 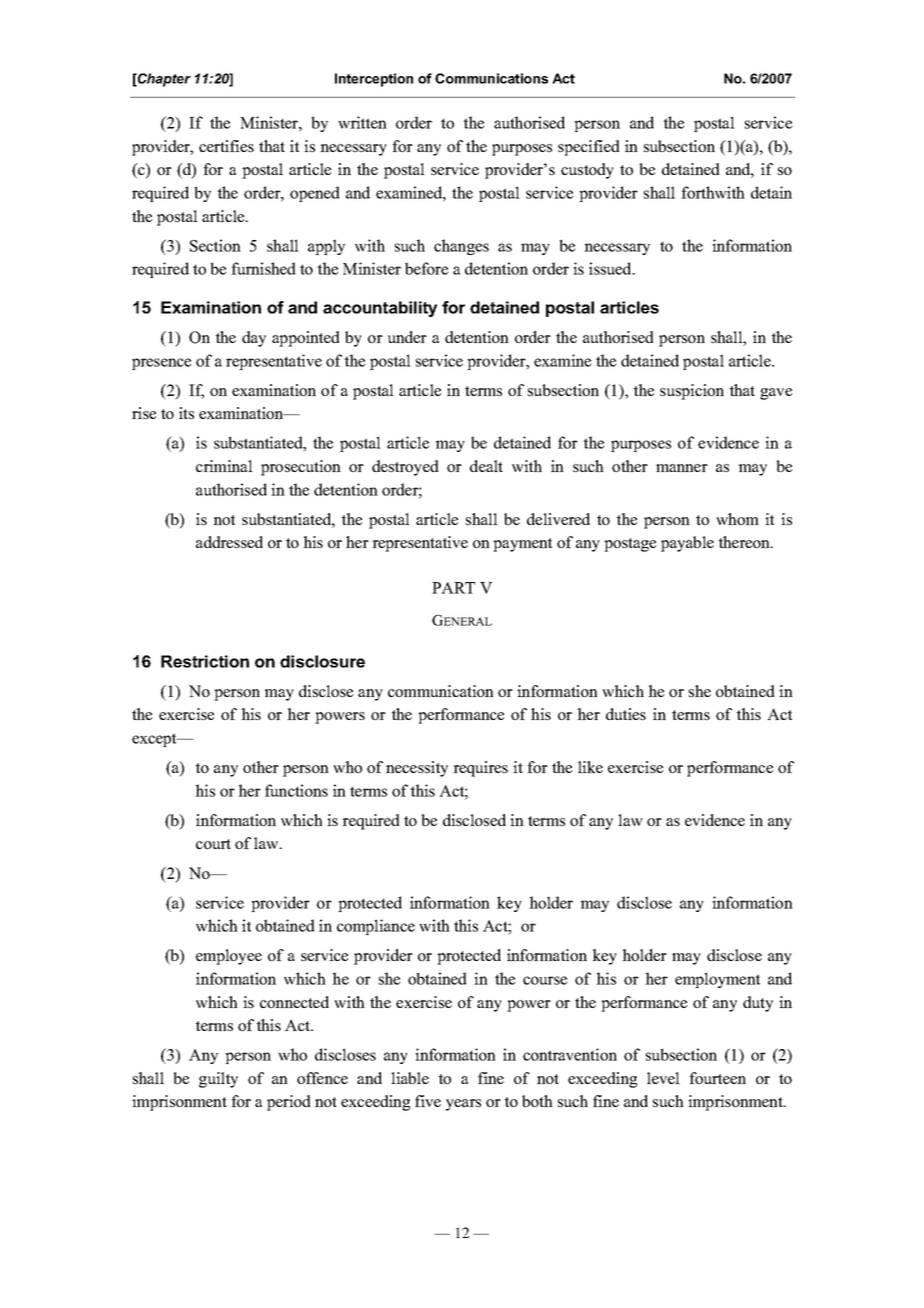 I want to click on addressed, so click(x=229, y=542).
